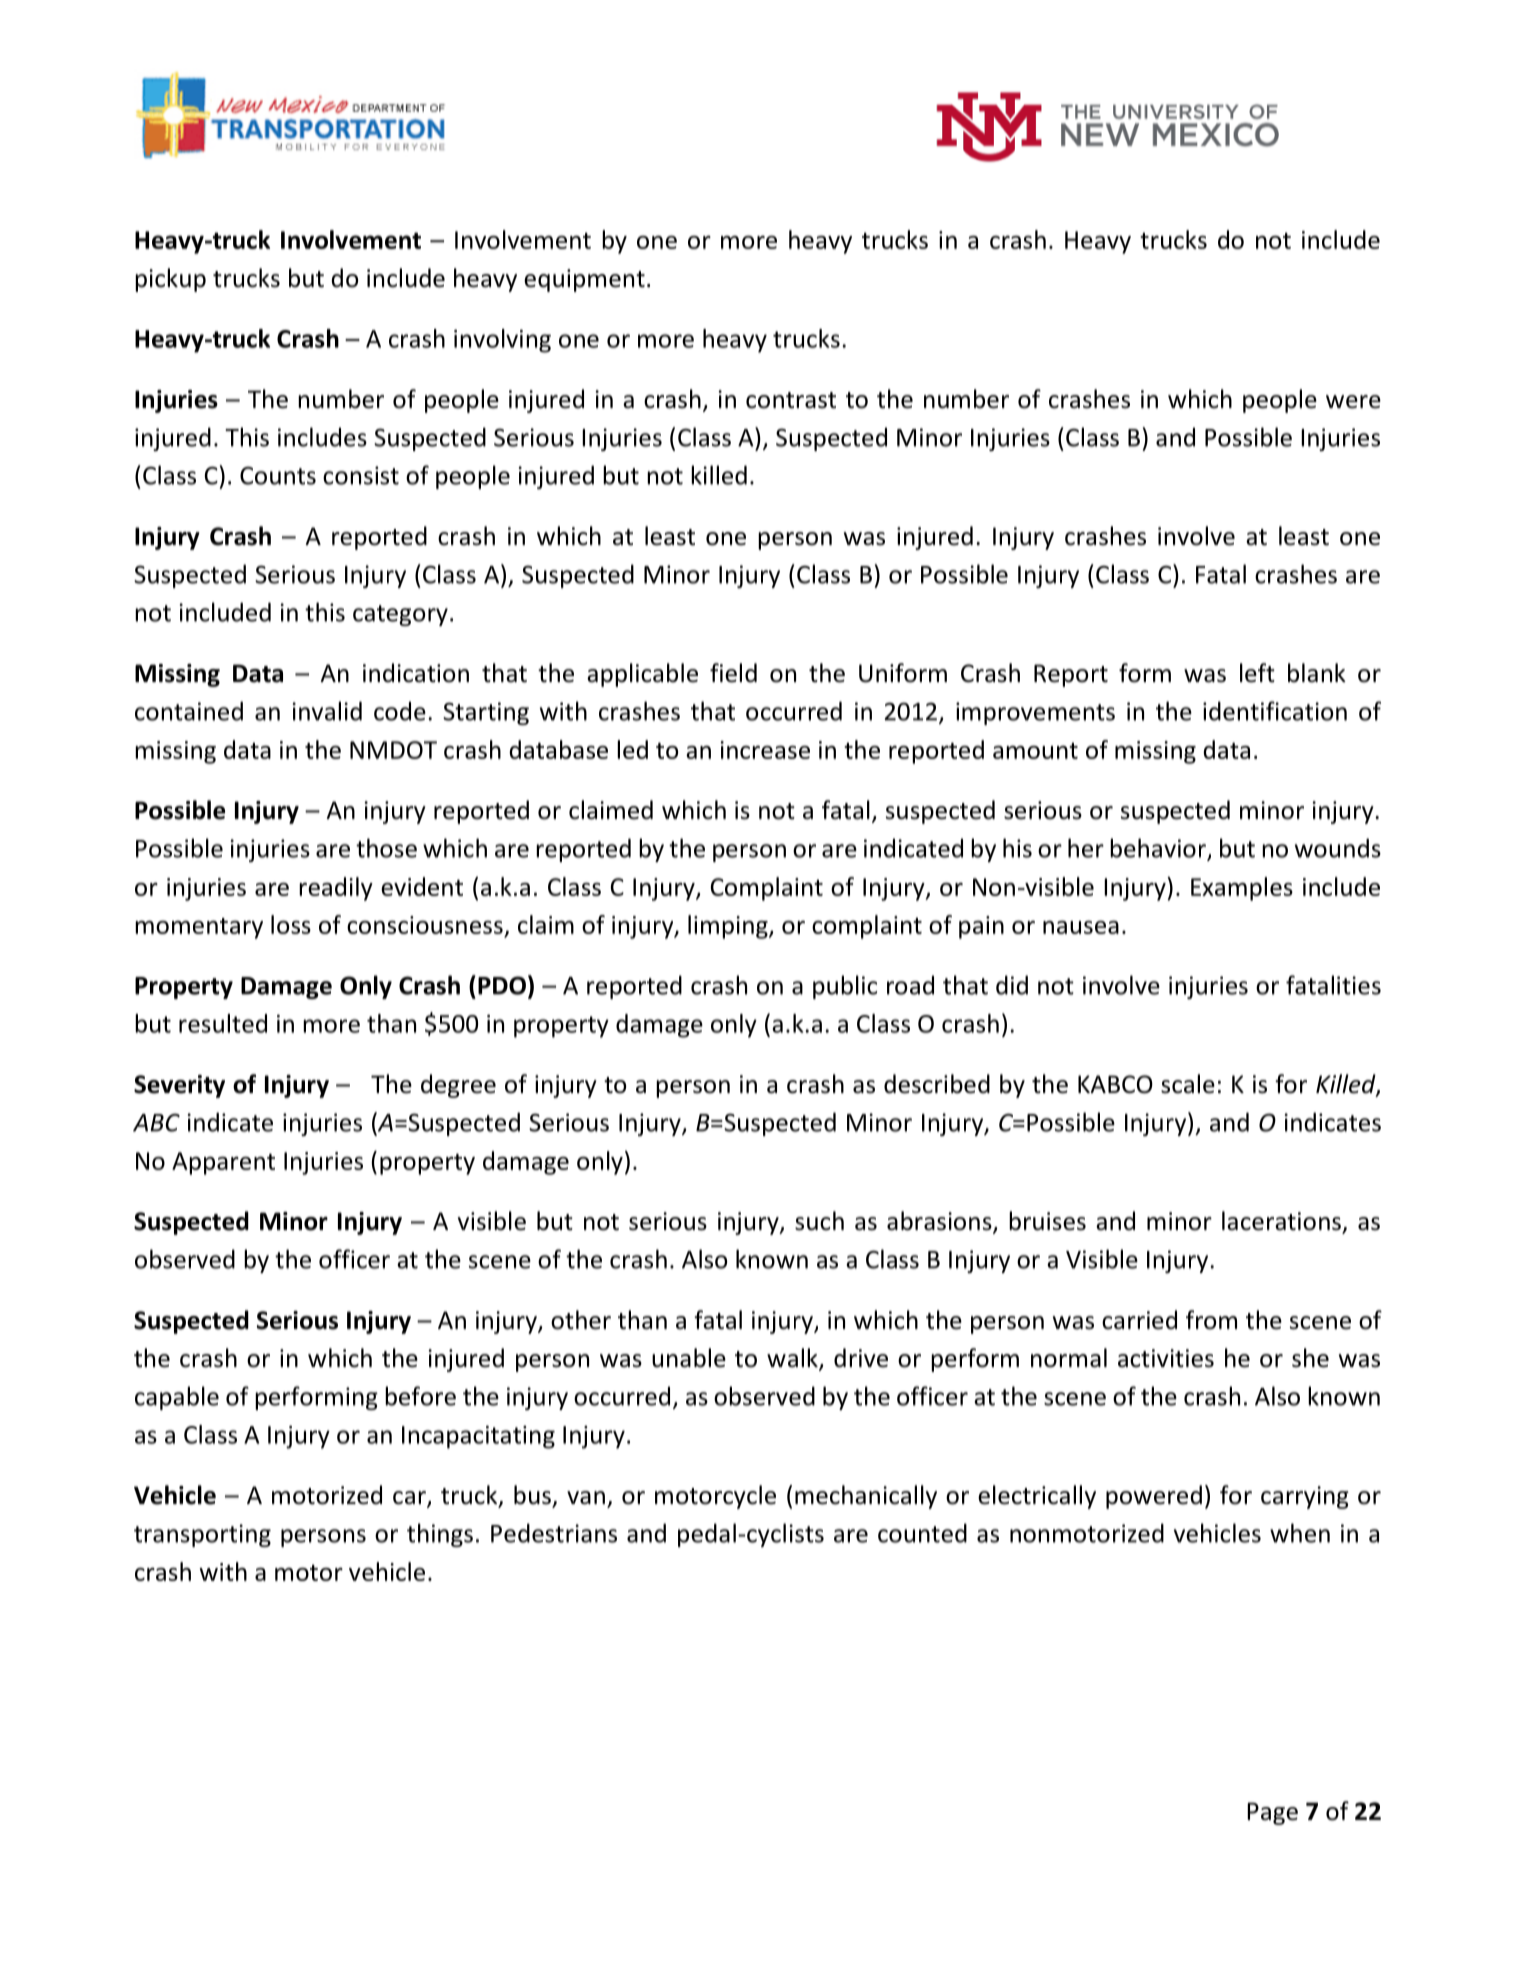  Describe the element at coordinates (202, 1535) in the screenshot. I see `transporting` at that location.
